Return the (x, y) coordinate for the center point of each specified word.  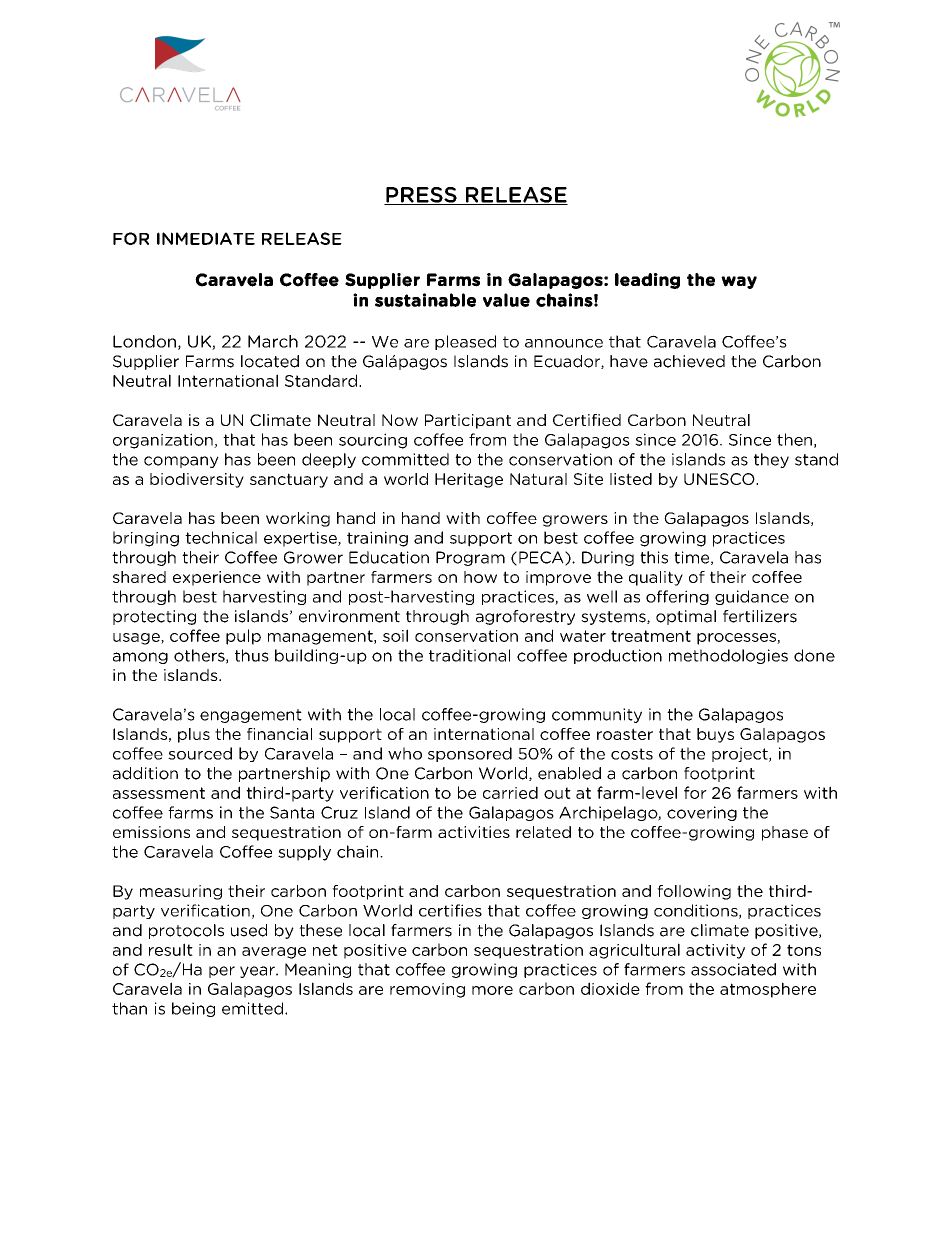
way (739, 282)
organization (164, 441)
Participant (468, 421)
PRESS (421, 196)
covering (702, 813)
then (794, 439)
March (273, 341)
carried (510, 792)
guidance (752, 597)
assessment (159, 793)
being (193, 1009)
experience (217, 578)
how (480, 577)
